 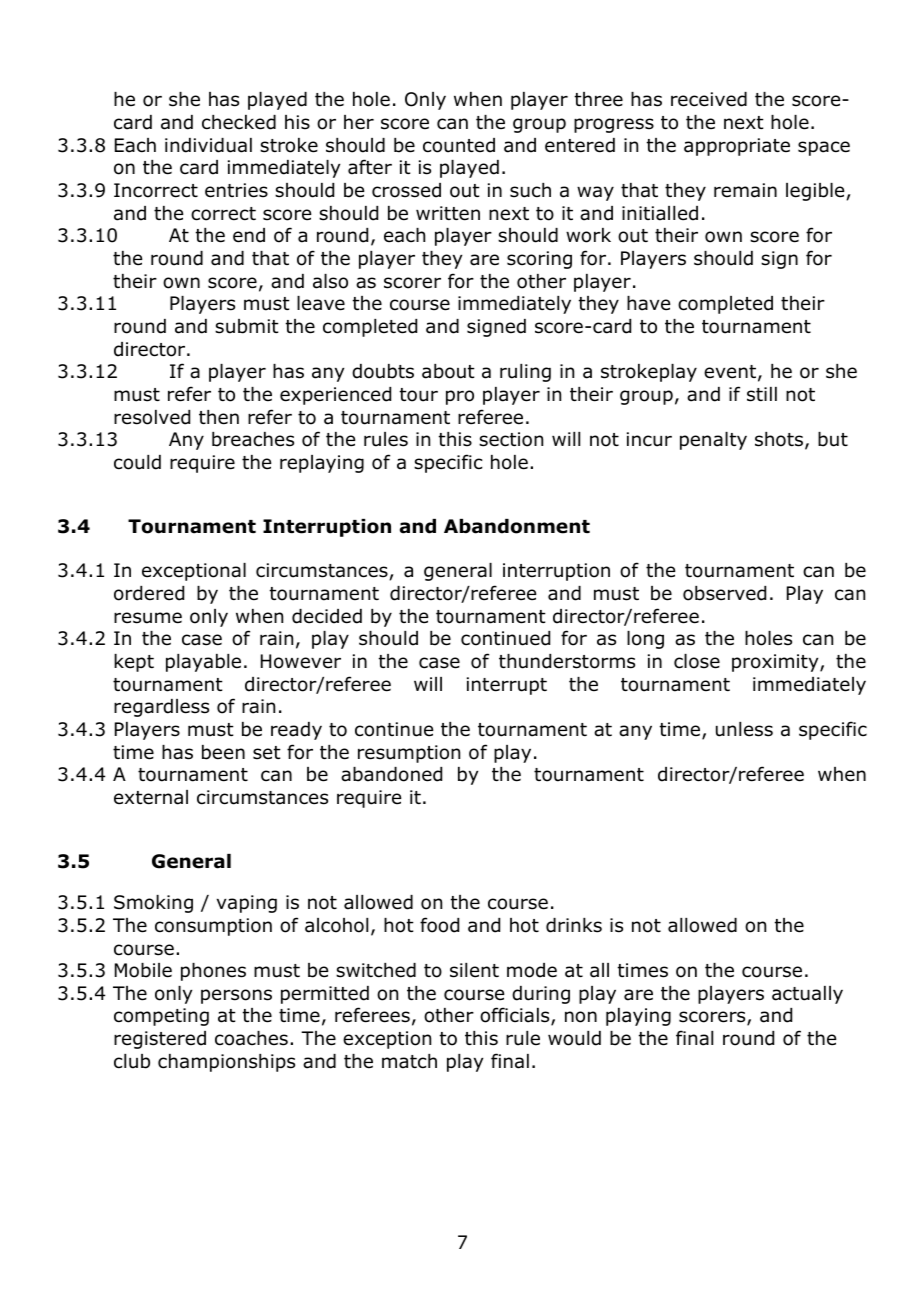 I want to click on counted, so click(x=459, y=145).
